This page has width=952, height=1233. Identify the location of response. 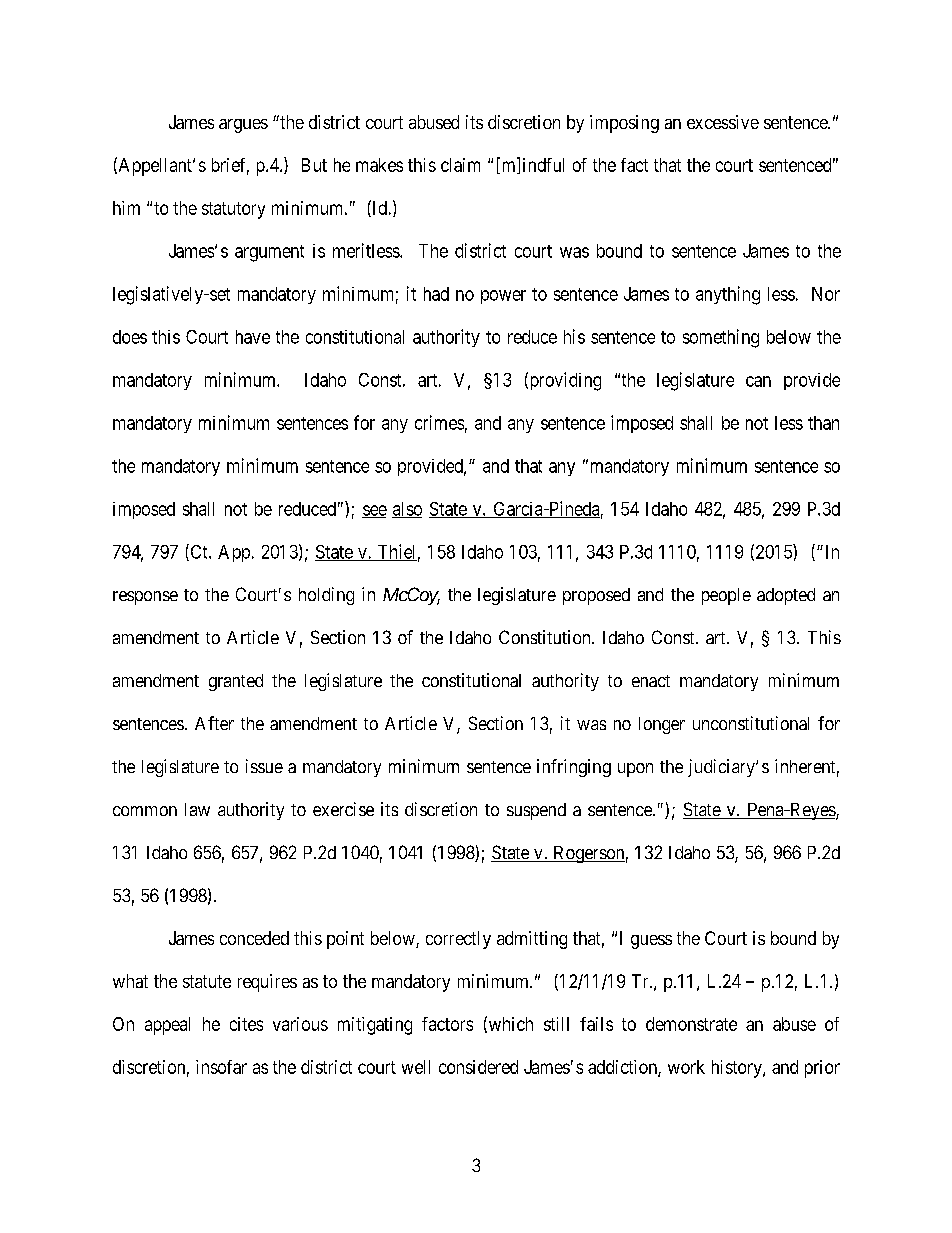
(145, 598).
